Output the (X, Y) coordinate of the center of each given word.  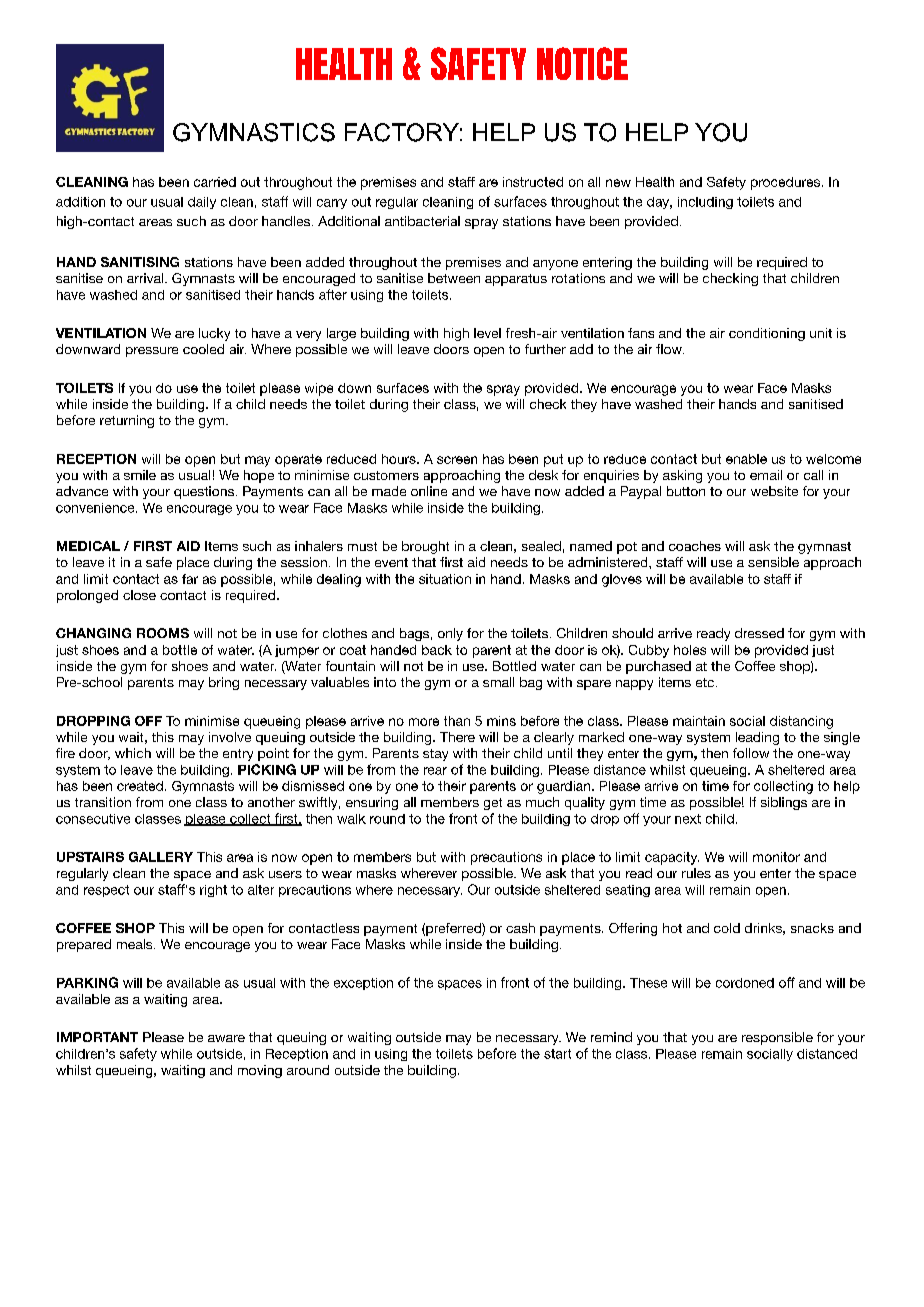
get (493, 804)
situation (445, 579)
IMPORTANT (97, 1037)
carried (215, 182)
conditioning (767, 334)
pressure (152, 352)
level (487, 333)
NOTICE (582, 63)
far (190, 579)
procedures (785, 183)
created (140, 786)
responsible (777, 1038)
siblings (784, 803)
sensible (773, 562)
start (557, 1054)
